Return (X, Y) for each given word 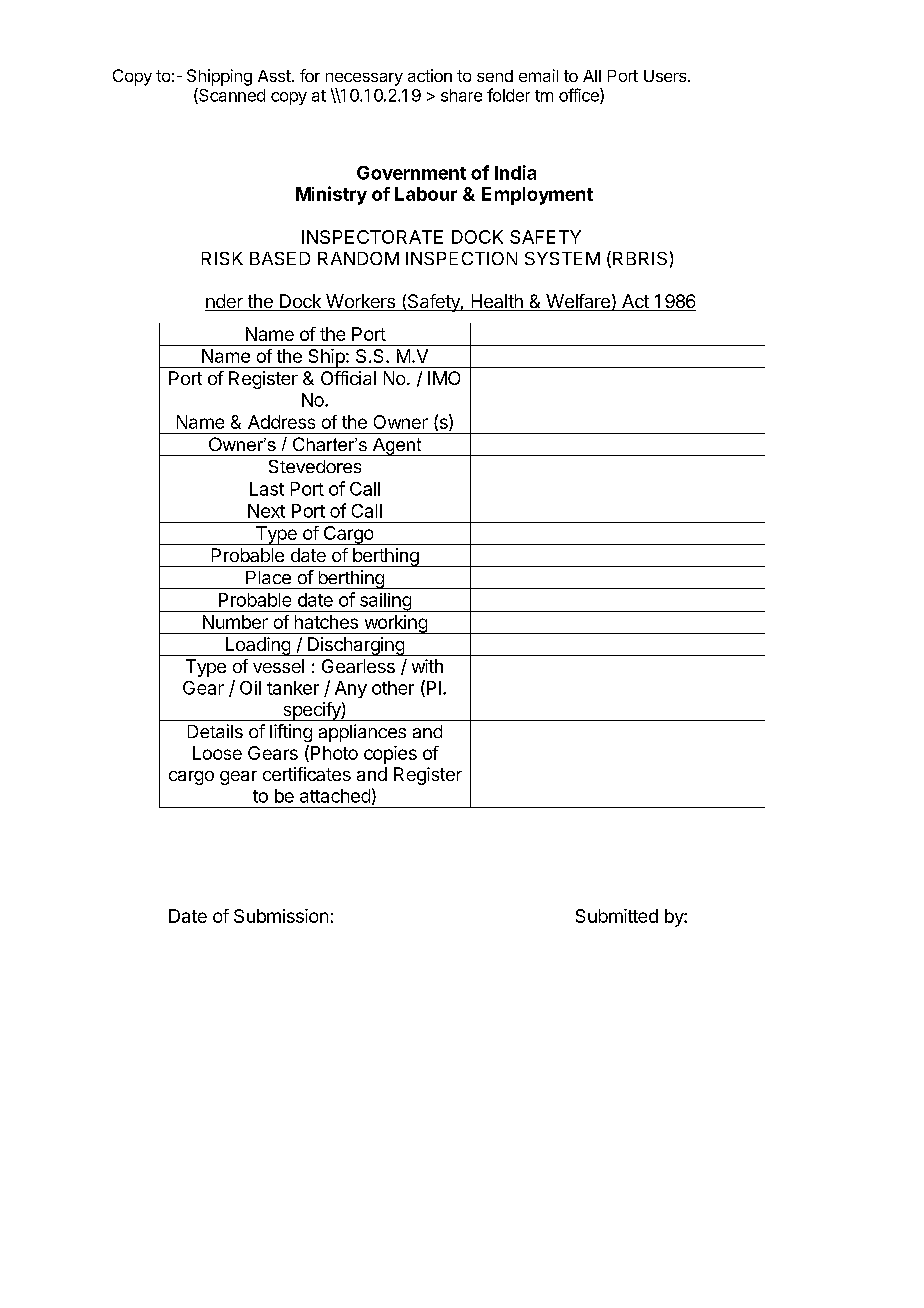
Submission (281, 916)
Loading (258, 646)
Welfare (578, 302)
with (427, 666)
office (580, 96)
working (395, 624)
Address (281, 422)
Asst (274, 76)
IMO (444, 378)
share (461, 95)
